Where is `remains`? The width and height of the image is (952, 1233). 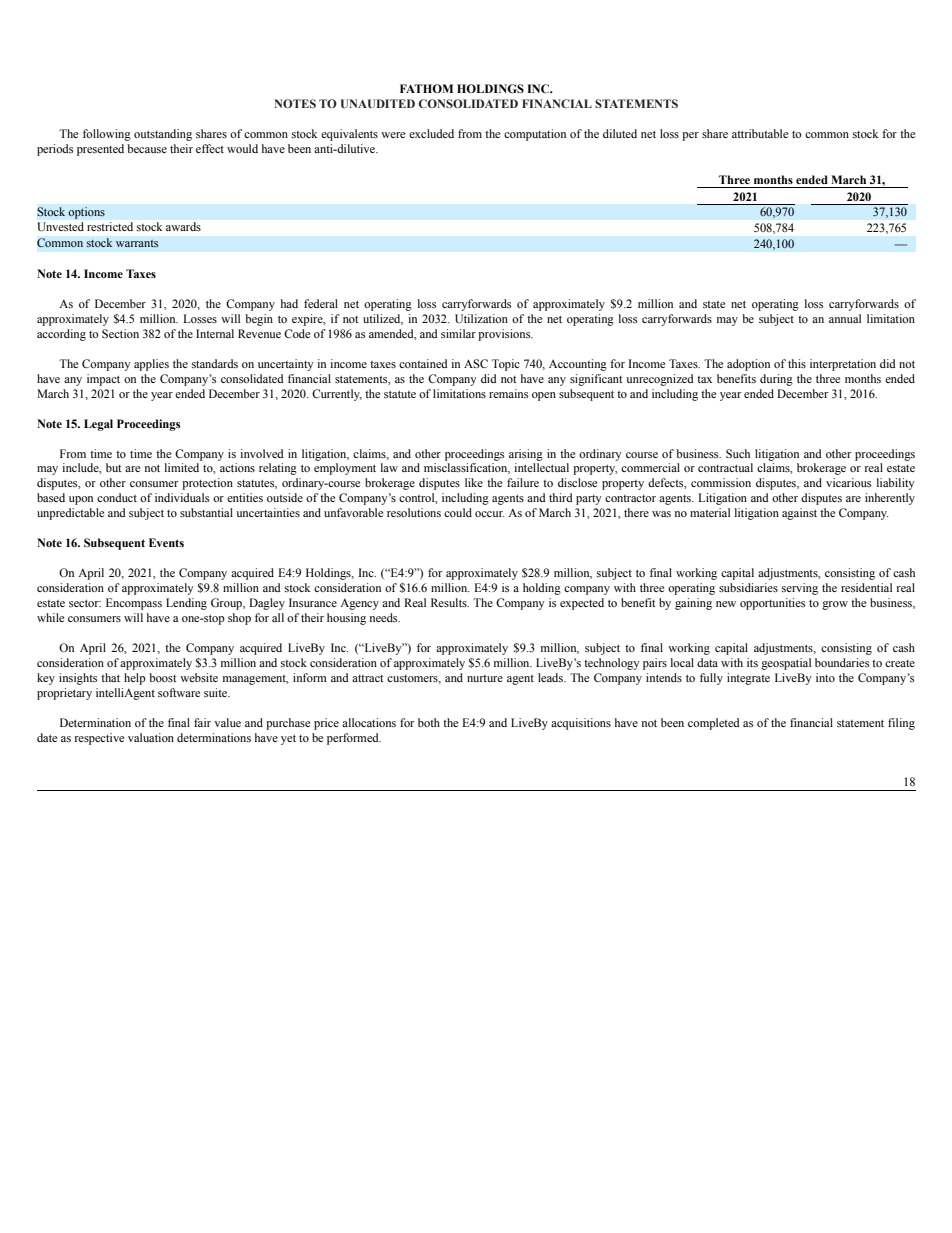 remains is located at coordinates (508, 393).
